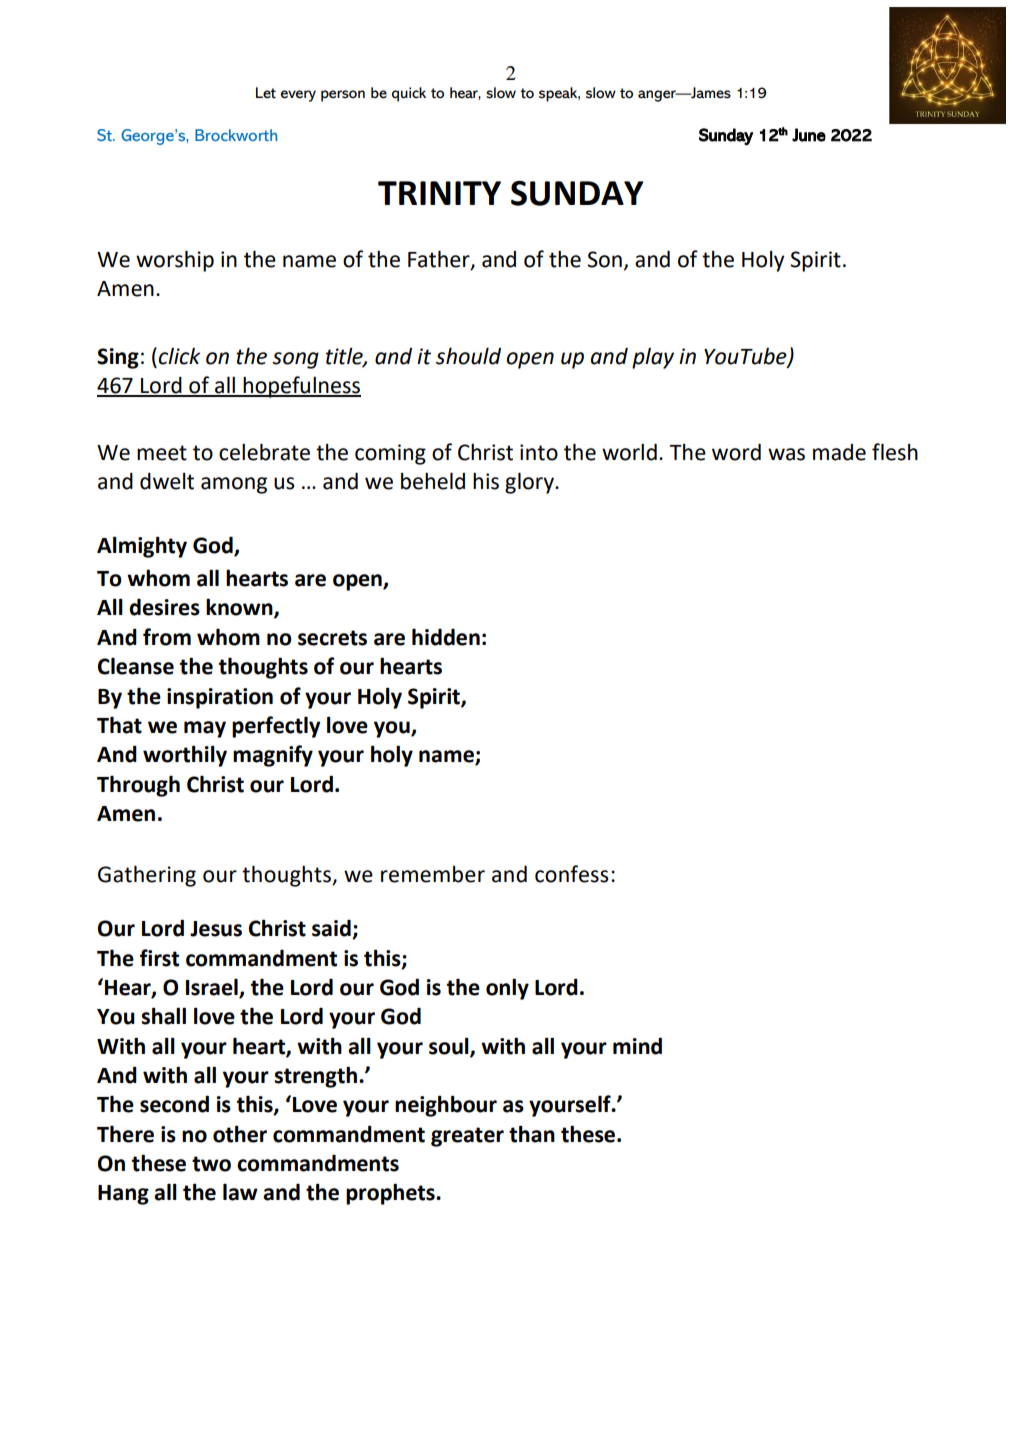 The height and width of the image is (1446, 1022). What do you see at coordinates (809, 135) in the image?
I see `June` at bounding box center [809, 135].
